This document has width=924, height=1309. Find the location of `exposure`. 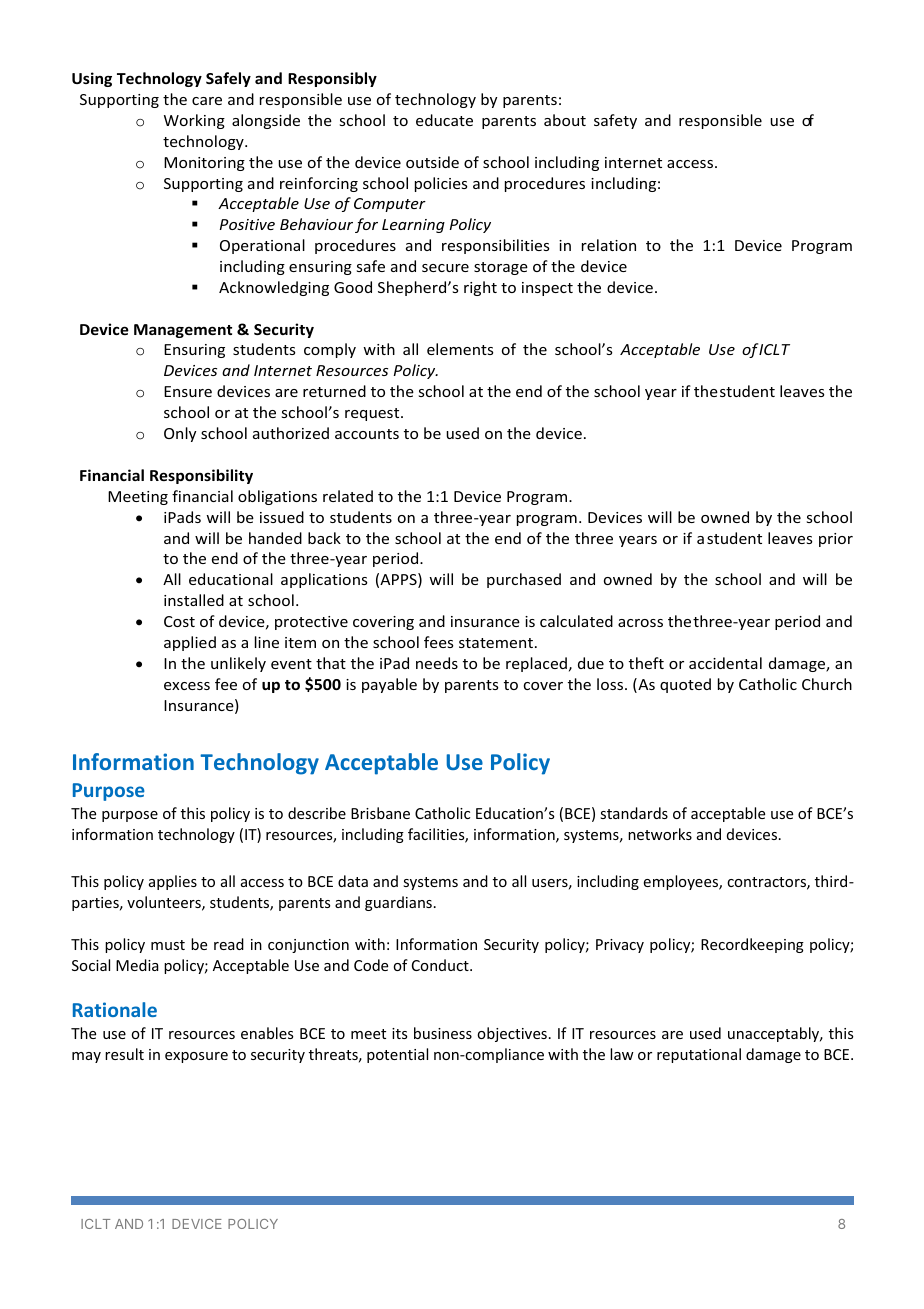

exposure is located at coordinates (196, 1057).
